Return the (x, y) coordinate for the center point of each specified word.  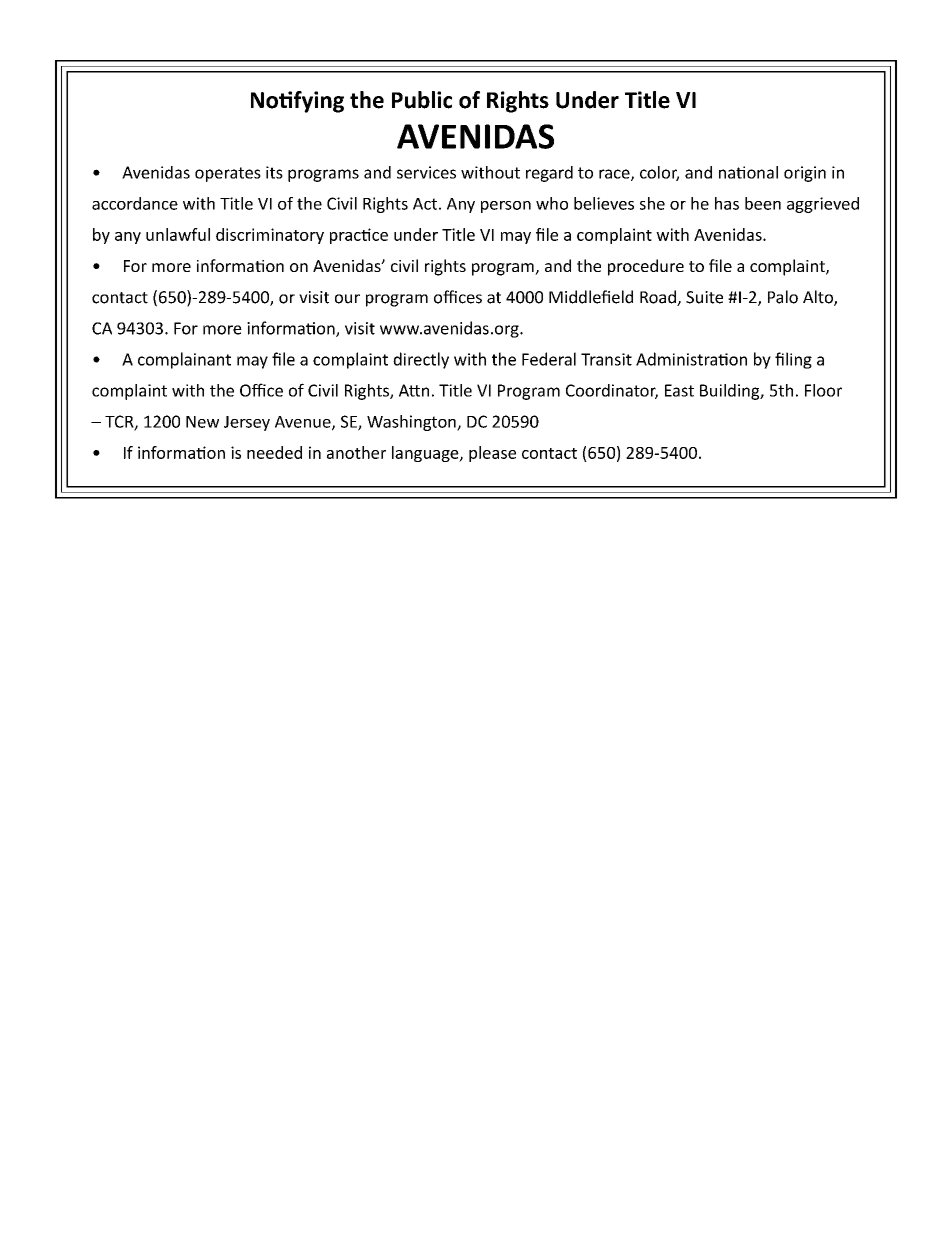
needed (274, 452)
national (748, 172)
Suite (704, 297)
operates (228, 174)
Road (659, 298)
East (679, 390)
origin (805, 174)
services (426, 172)
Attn (414, 390)
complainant (184, 360)
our (347, 299)
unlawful (178, 234)
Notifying (297, 102)
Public (422, 100)
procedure (646, 267)
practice (359, 236)
